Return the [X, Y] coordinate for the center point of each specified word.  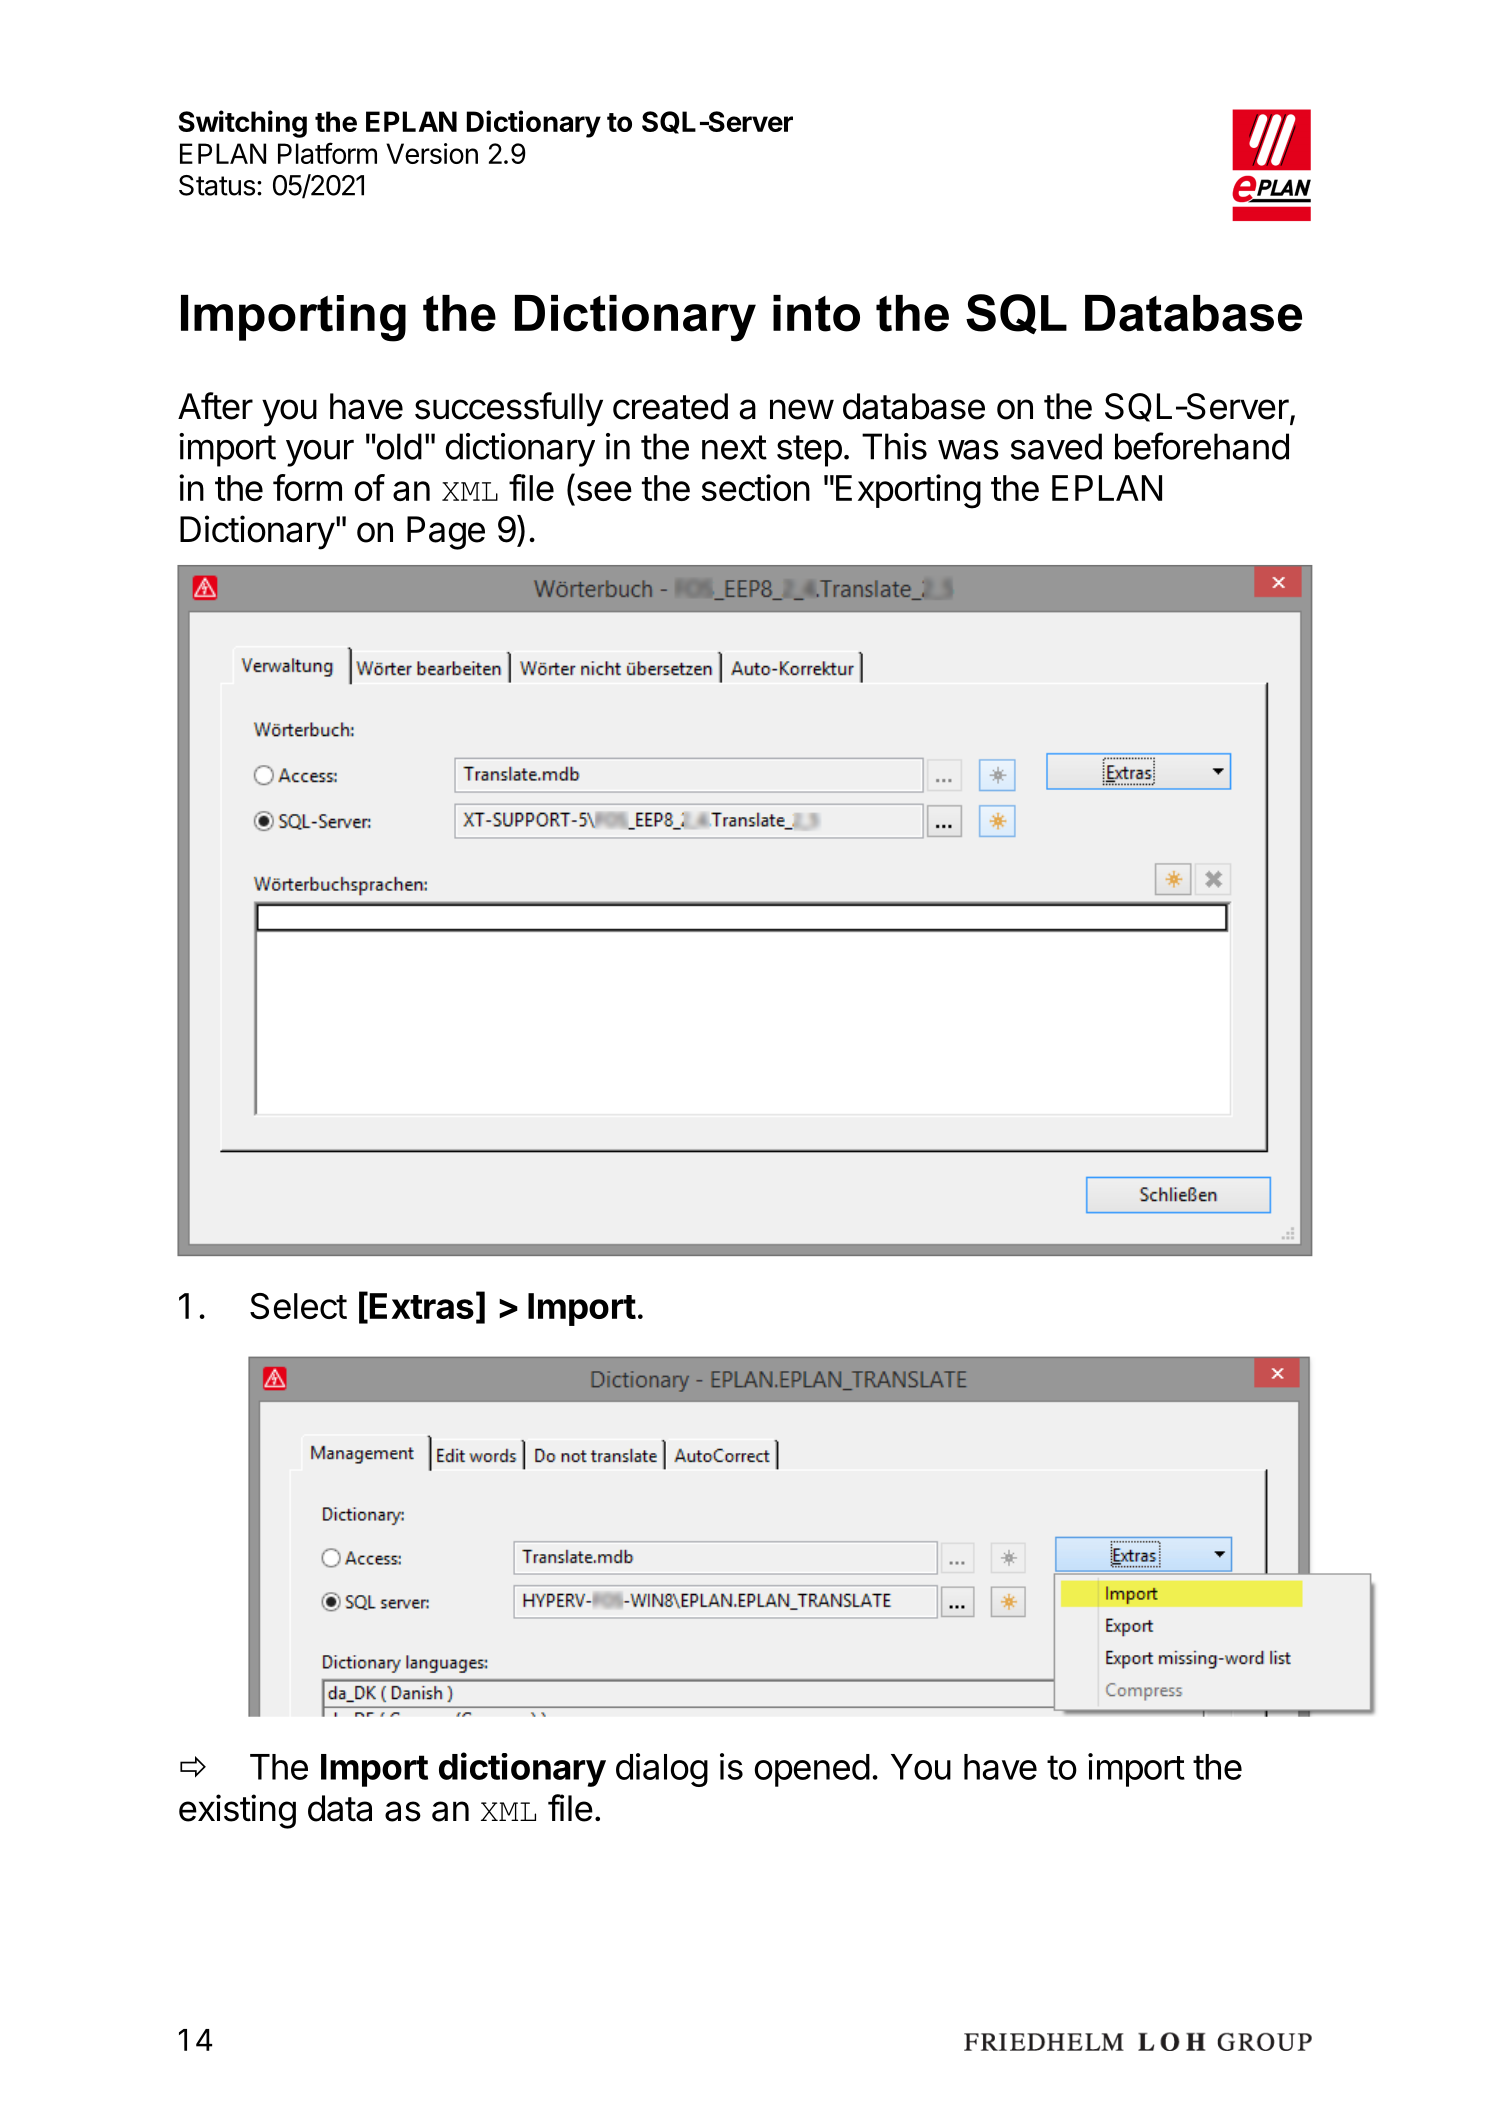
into [816, 313]
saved [1056, 446]
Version [432, 153]
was [968, 450]
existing [237, 1811]
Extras [422, 1306]
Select [298, 1306]
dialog [662, 1770]
